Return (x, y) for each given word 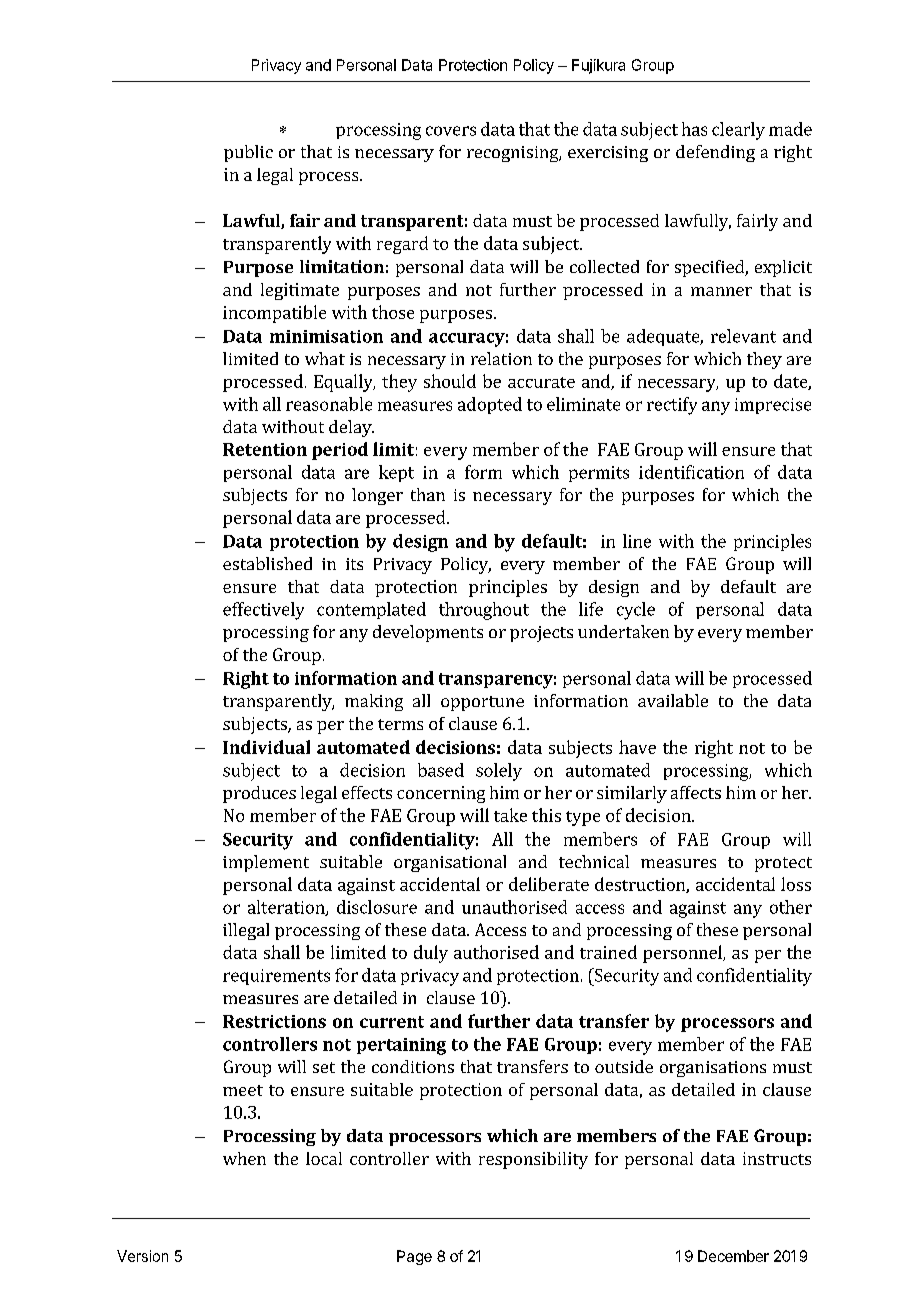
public (248, 153)
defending (715, 153)
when (244, 1158)
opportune (482, 703)
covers (451, 131)
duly (431, 954)
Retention (265, 449)
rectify (672, 406)
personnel (683, 954)
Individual (266, 747)
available (673, 700)
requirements (276, 977)
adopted (490, 405)
